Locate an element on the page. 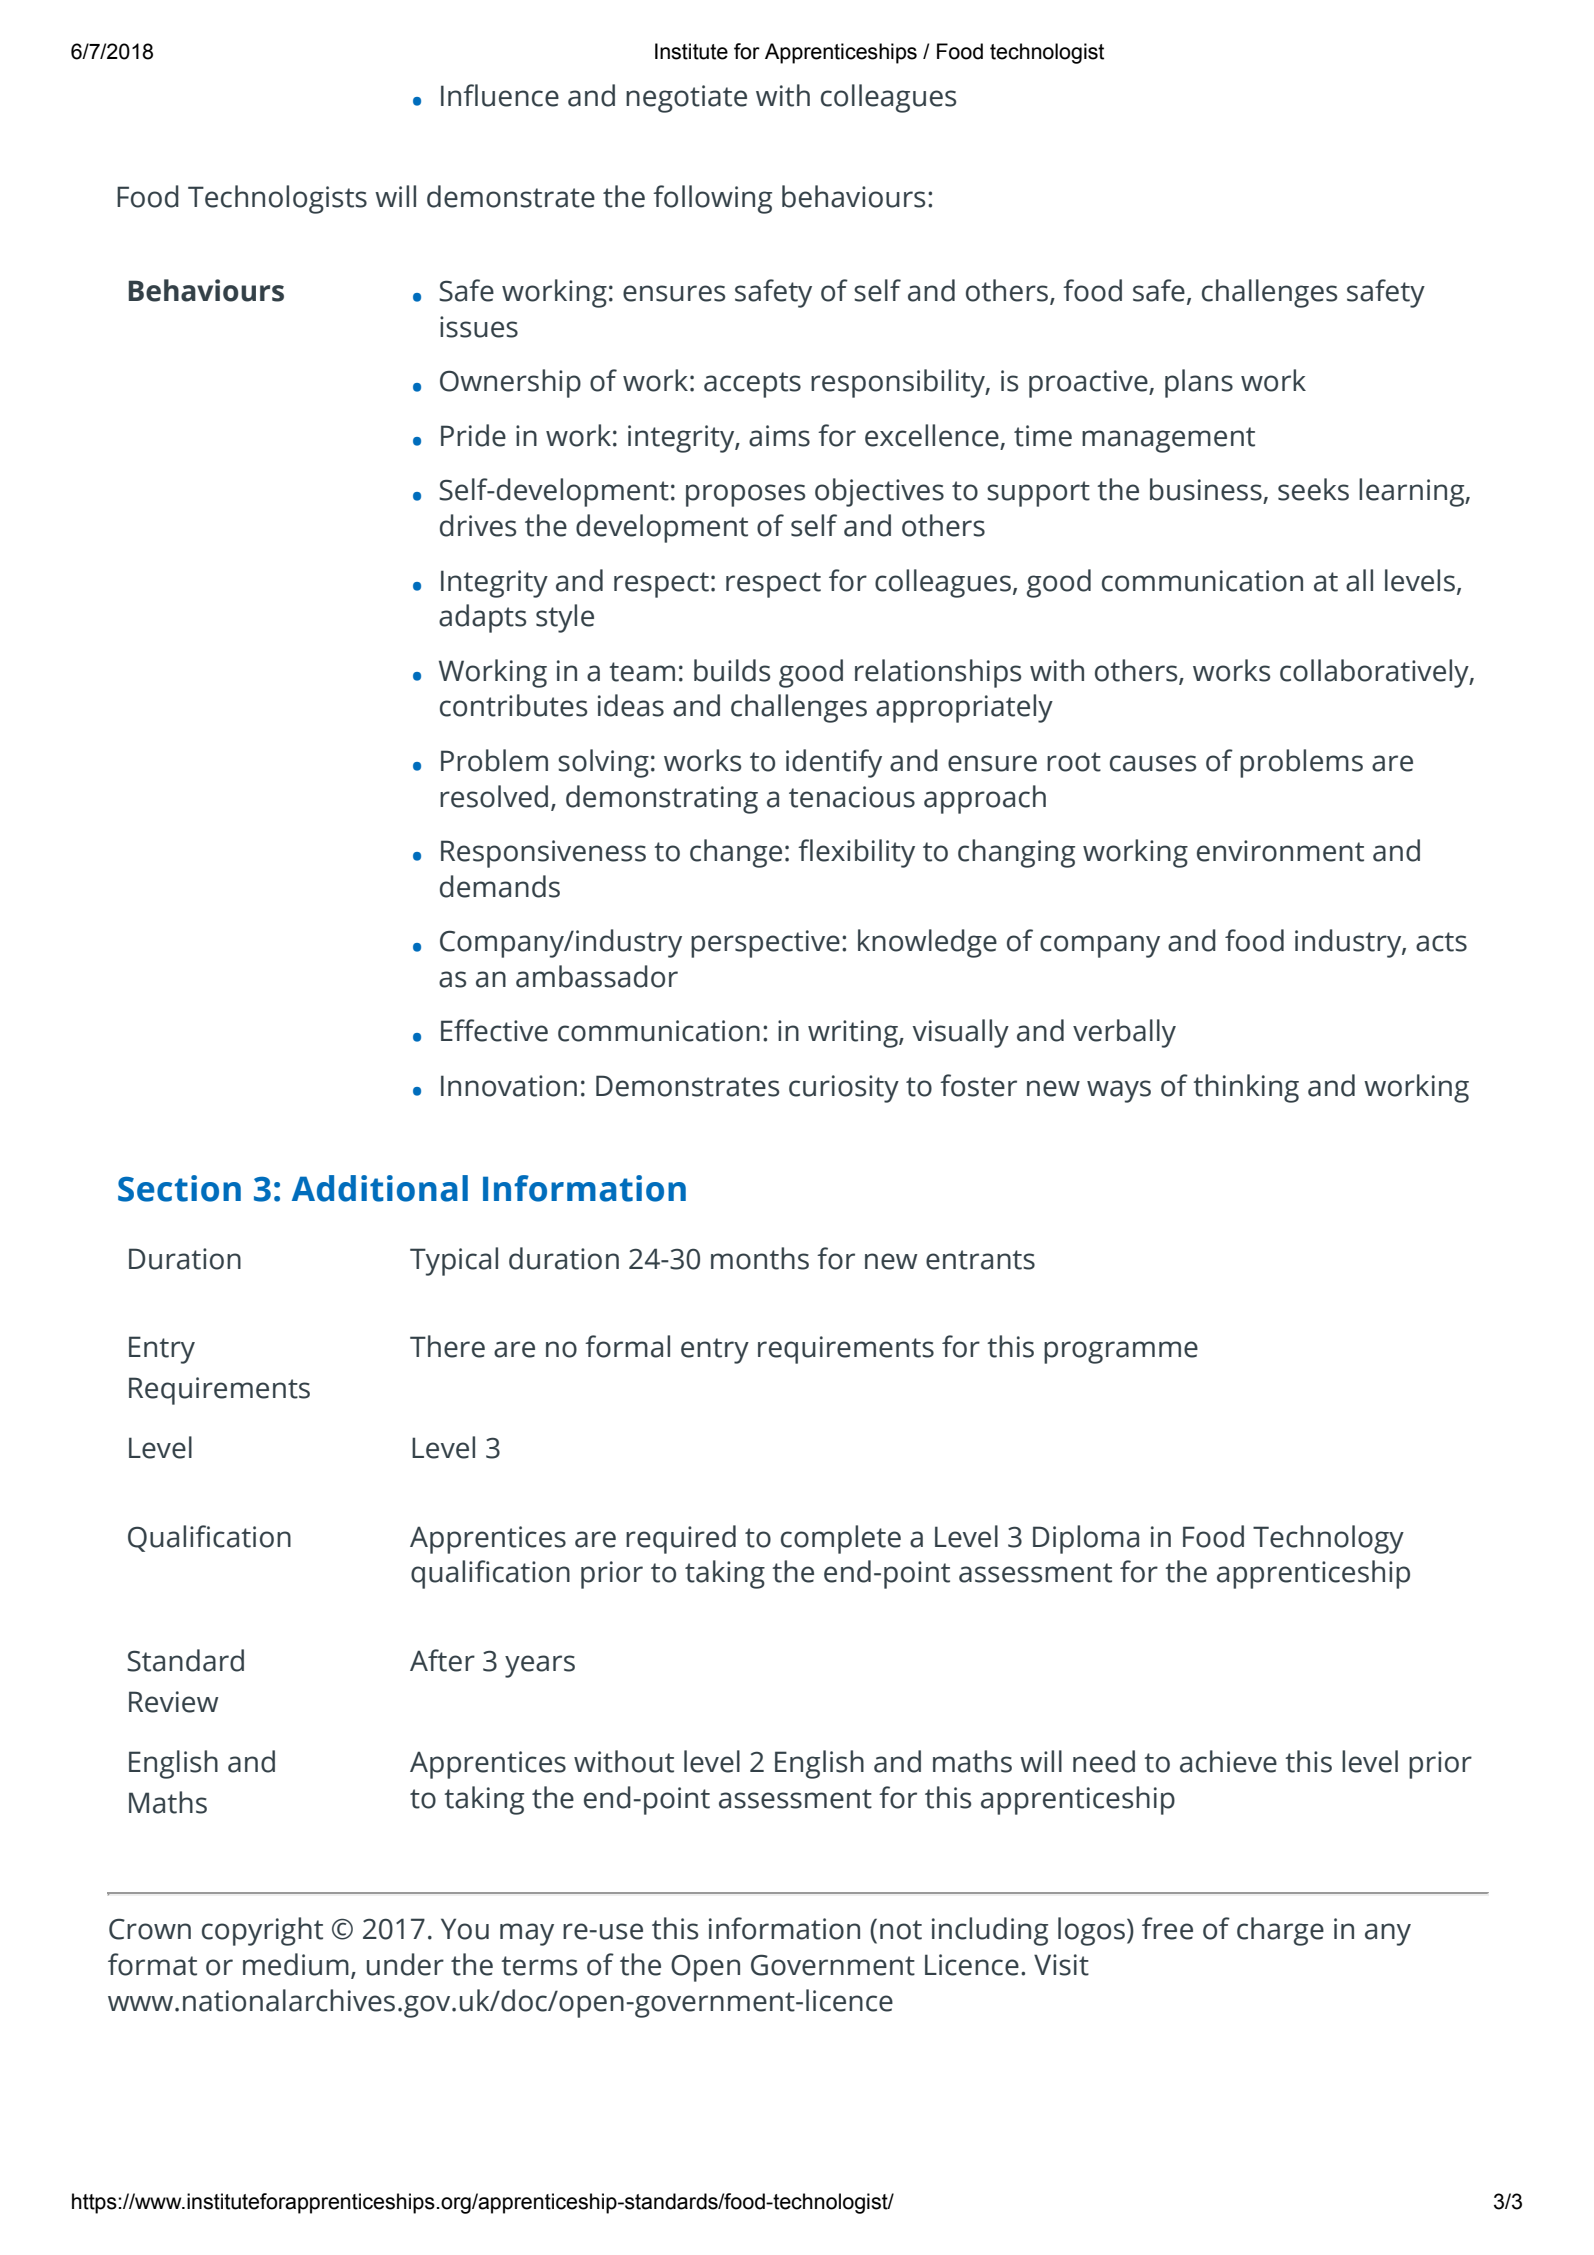 The image size is (1594, 2255). seeks is located at coordinates (1313, 489).
